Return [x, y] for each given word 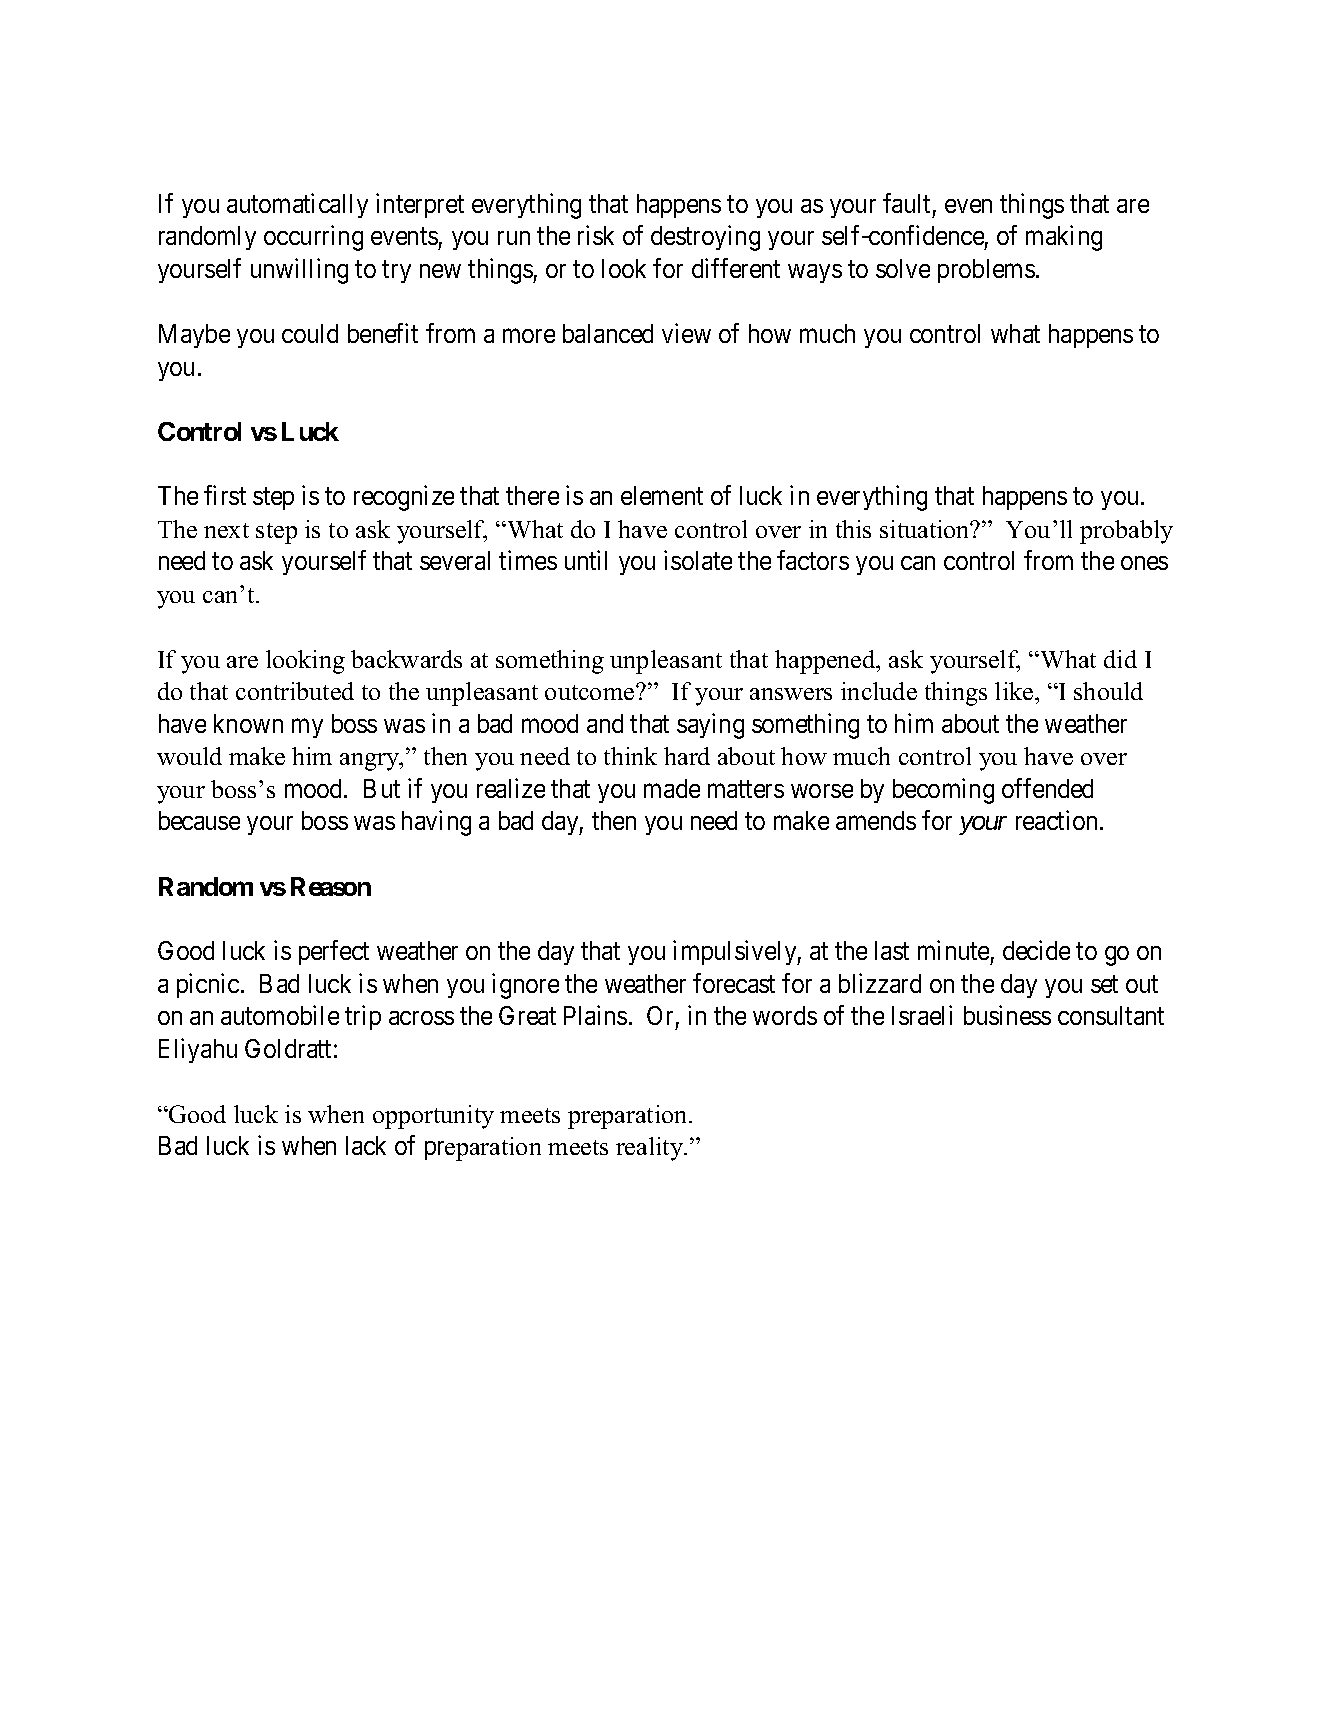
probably [1126, 532]
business [1007, 1015]
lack [366, 1145]
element [662, 495]
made [672, 788]
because [199, 820]
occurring [313, 238]
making [1064, 238]
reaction [1058, 820]
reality [651, 1149]
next [226, 530]
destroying [705, 238]
